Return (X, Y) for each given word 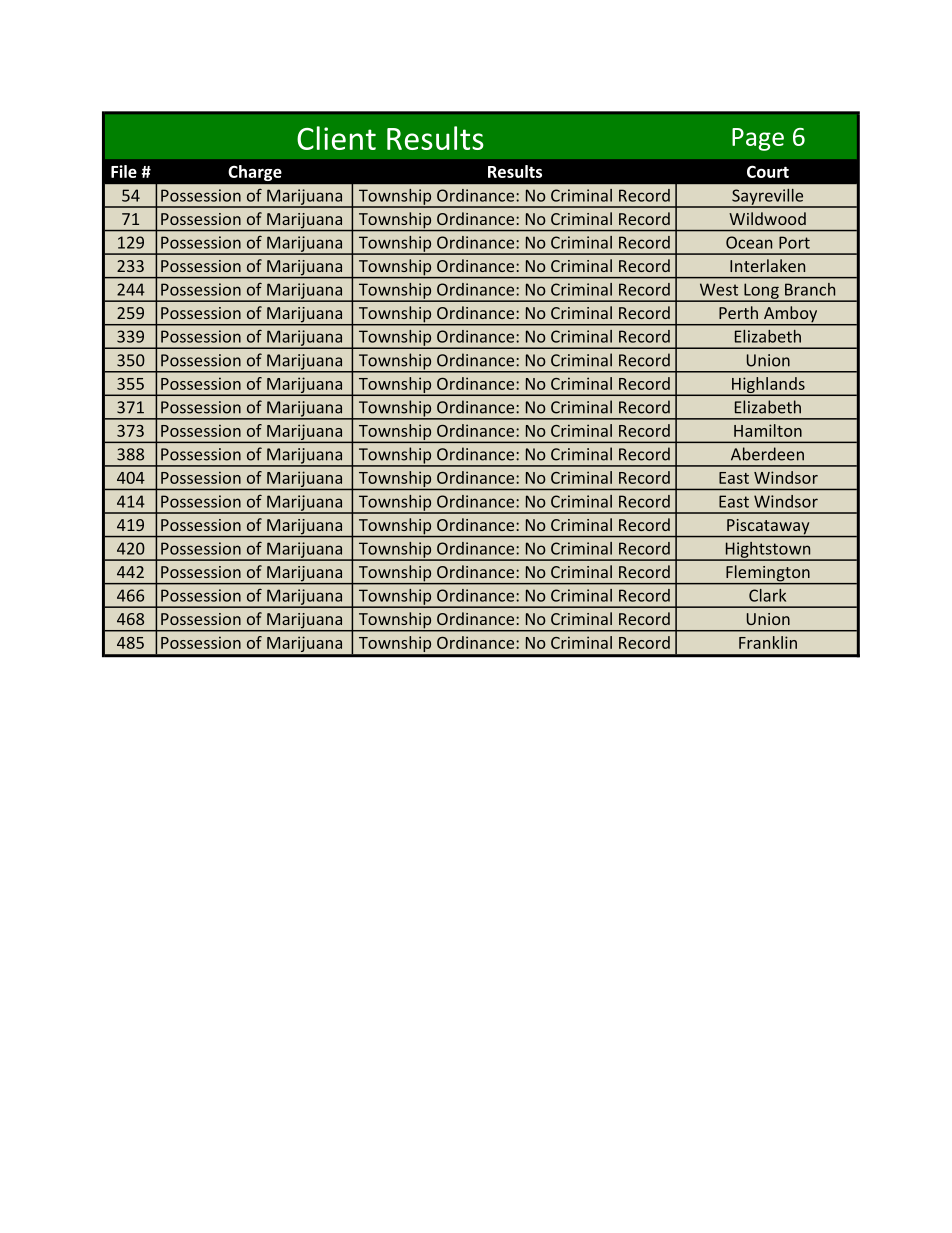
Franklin (768, 642)
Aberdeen (767, 454)
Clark (767, 595)
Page (758, 139)
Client (336, 138)
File (124, 171)
